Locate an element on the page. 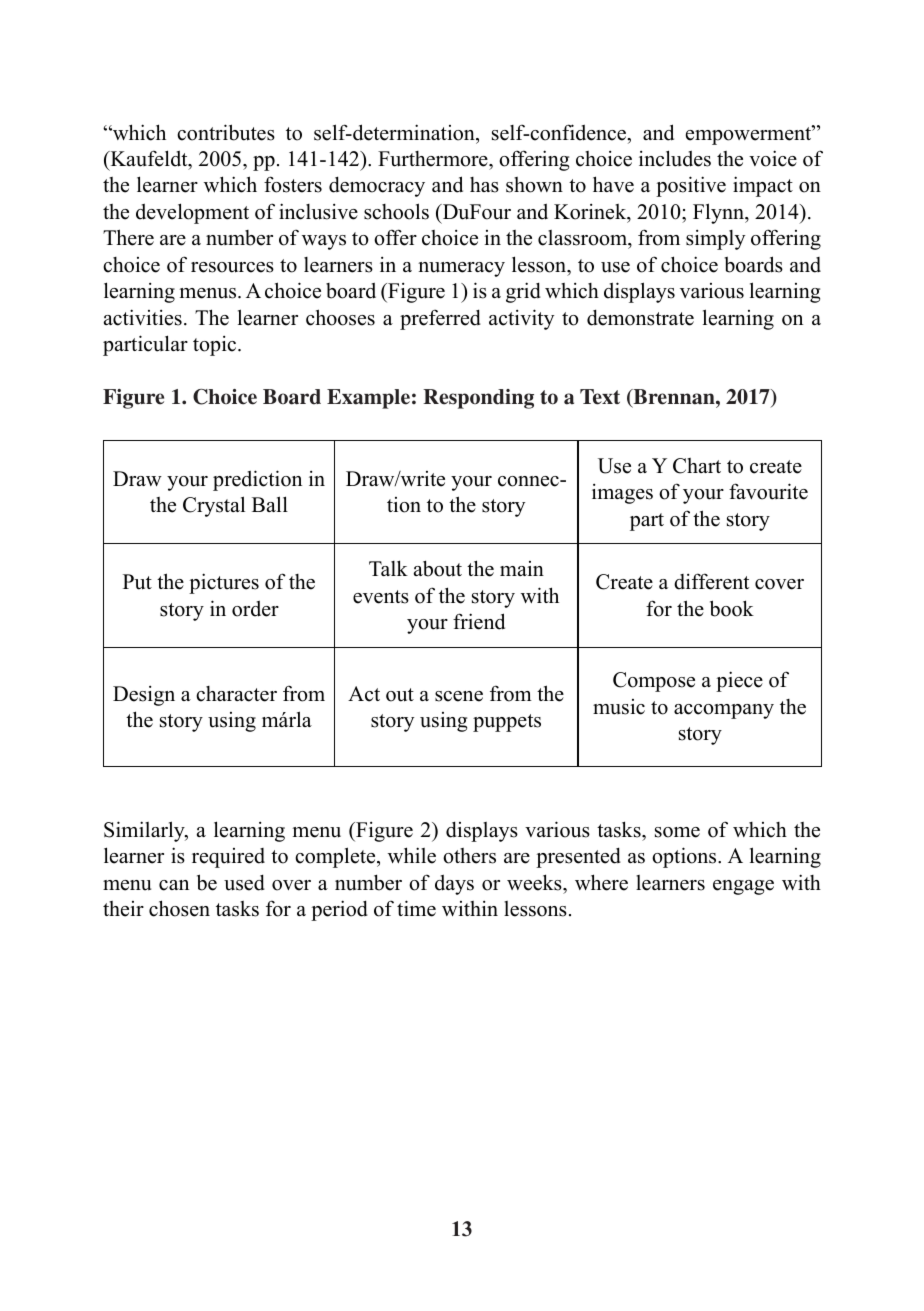  Ball is located at coordinates (270, 504).
